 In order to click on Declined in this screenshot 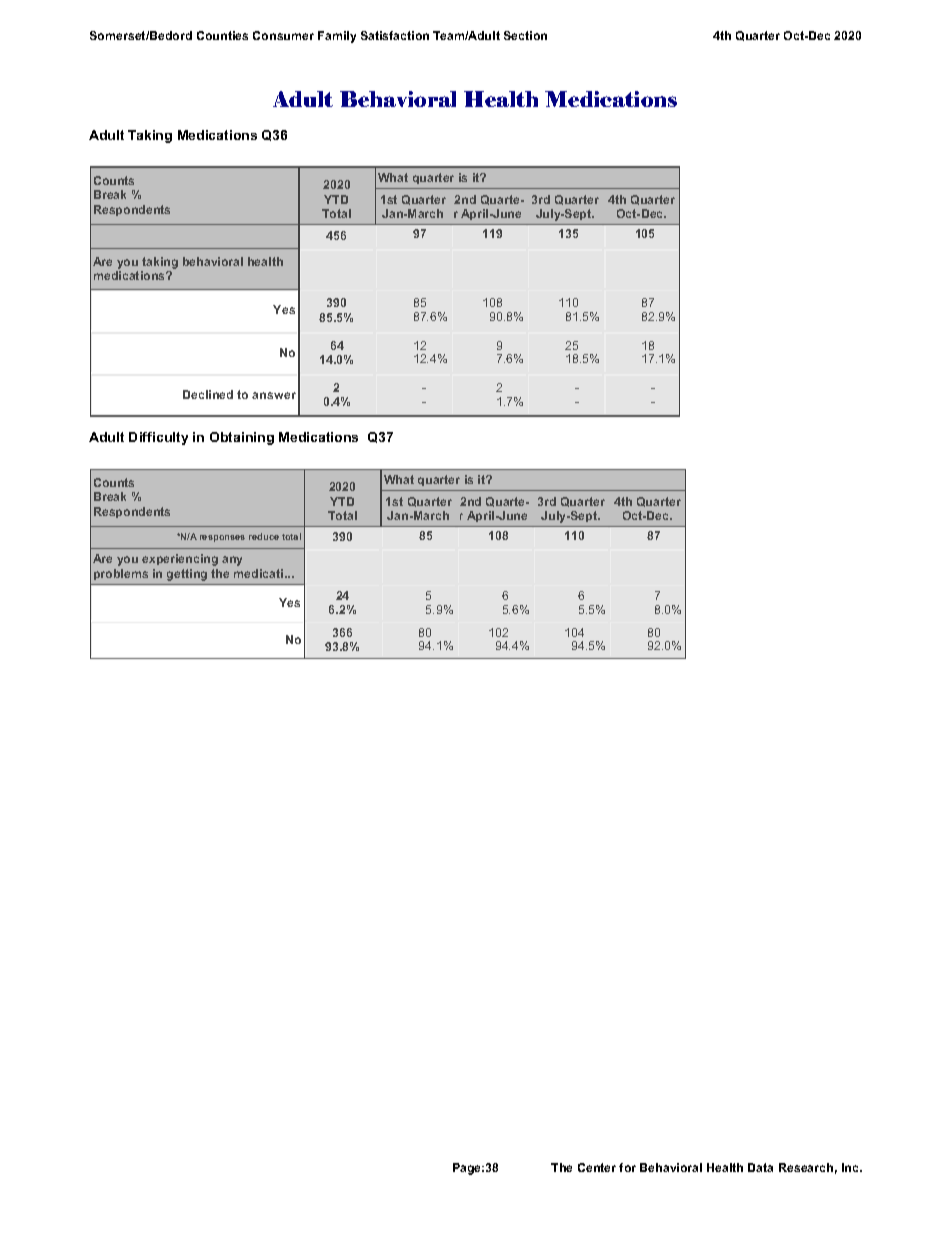, I will do `click(208, 394)`.
